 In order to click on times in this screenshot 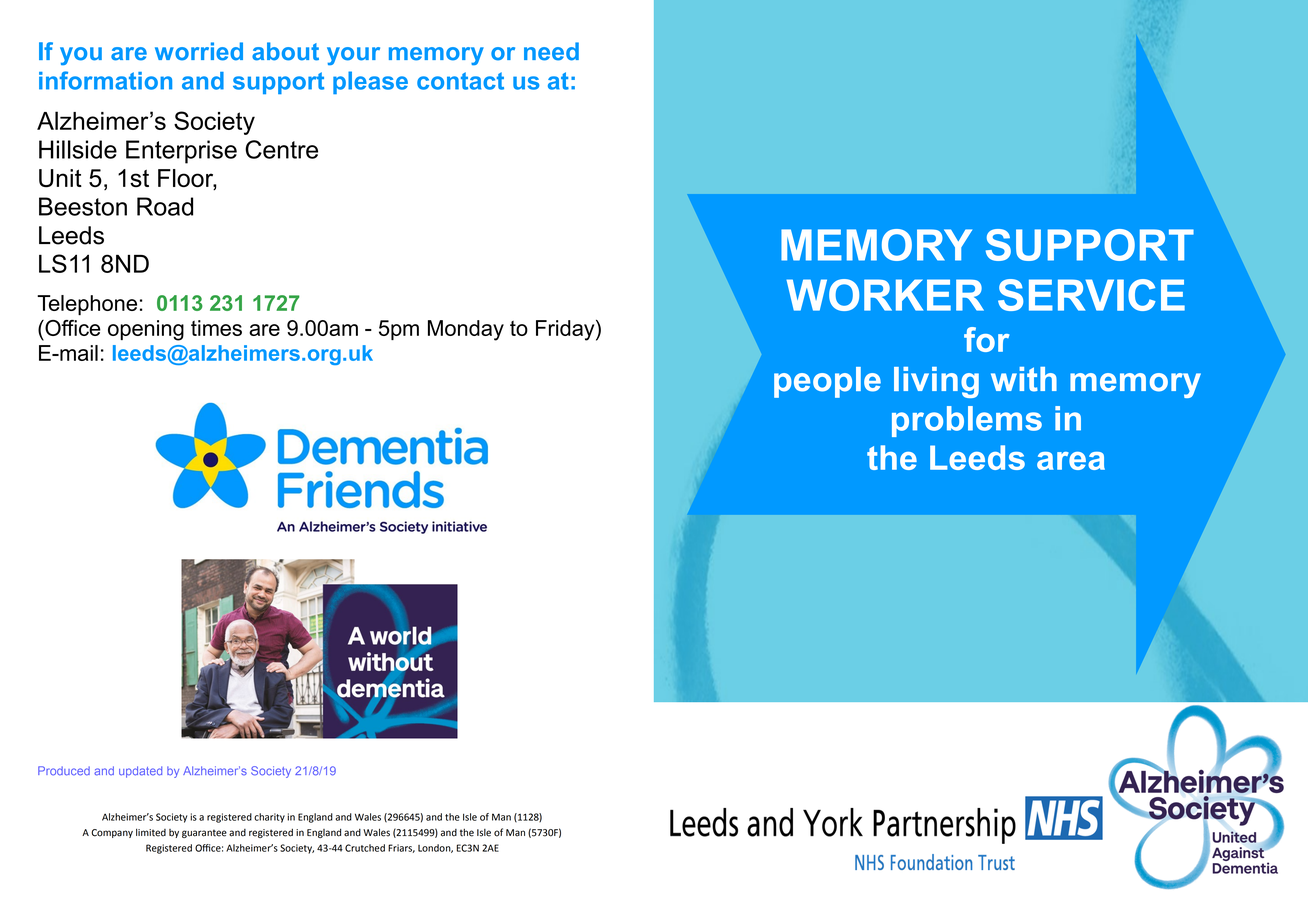, I will do `click(216, 328)`.
